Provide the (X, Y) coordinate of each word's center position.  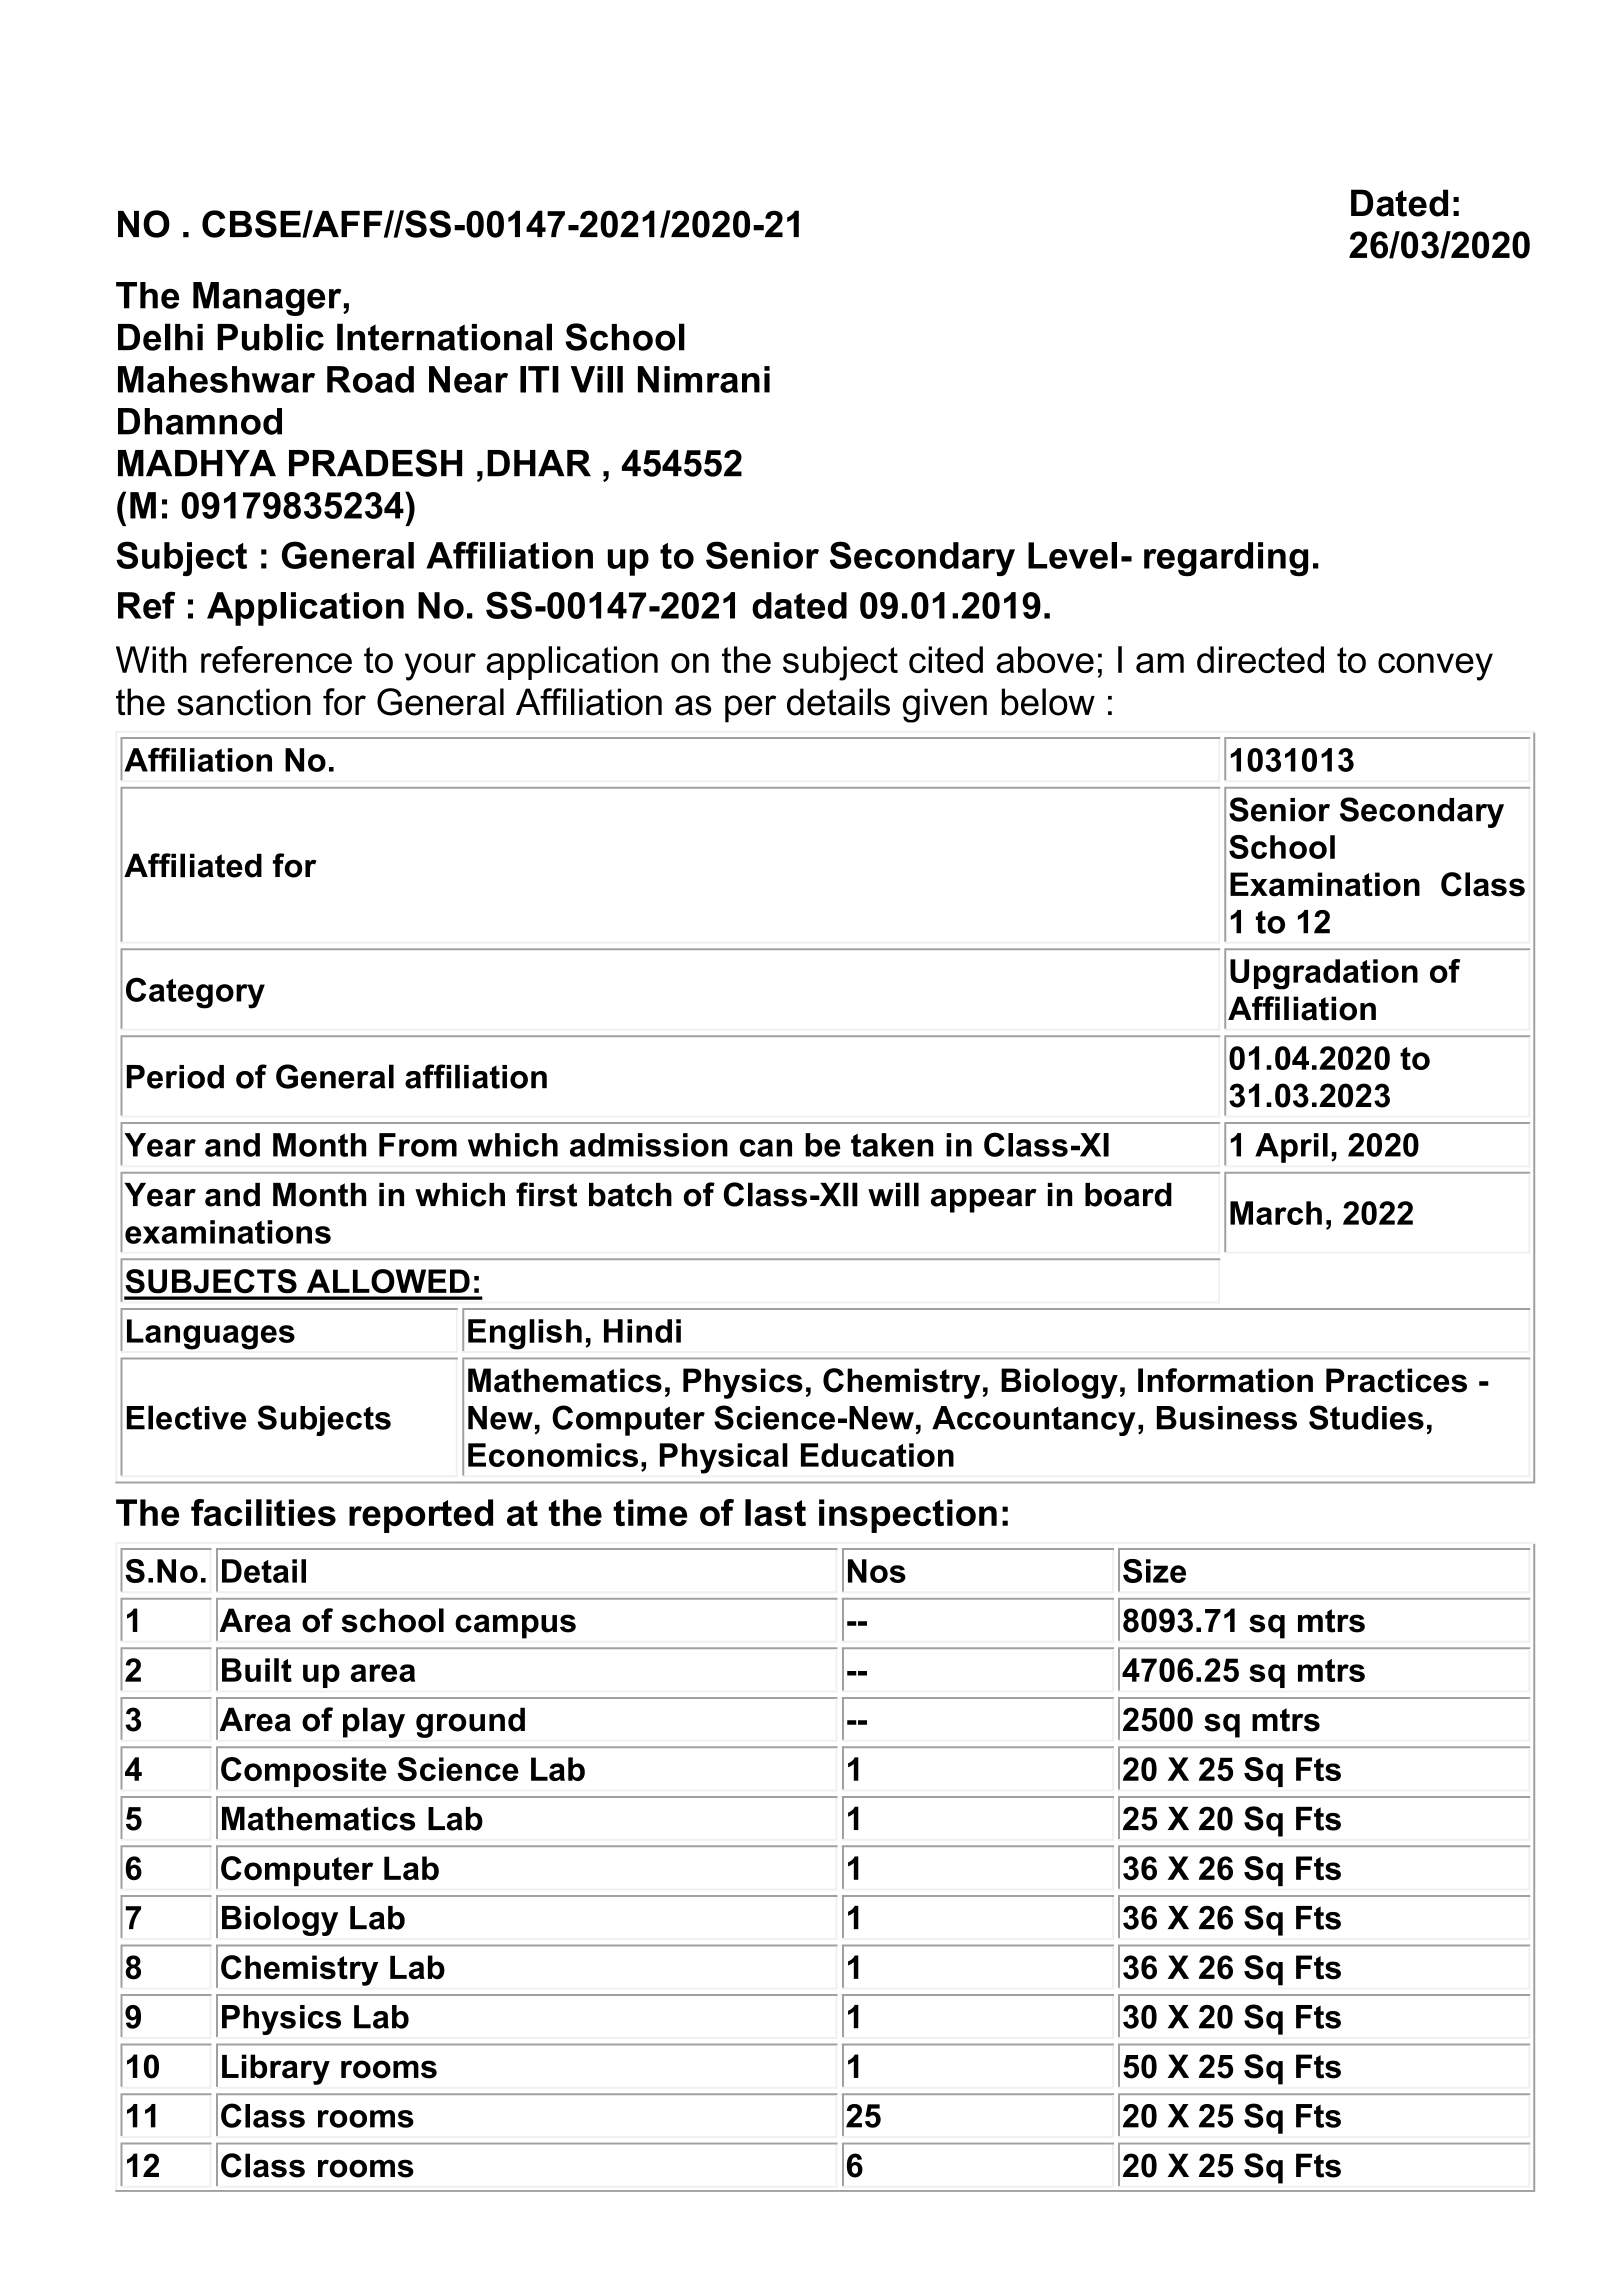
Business (1227, 1418)
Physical (724, 1458)
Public (270, 337)
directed (1260, 659)
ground (470, 1722)
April (1291, 1148)
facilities (263, 1512)
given (945, 705)
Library (276, 2069)
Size (1154, 1571)
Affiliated (193, 865)
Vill (597, 379)
